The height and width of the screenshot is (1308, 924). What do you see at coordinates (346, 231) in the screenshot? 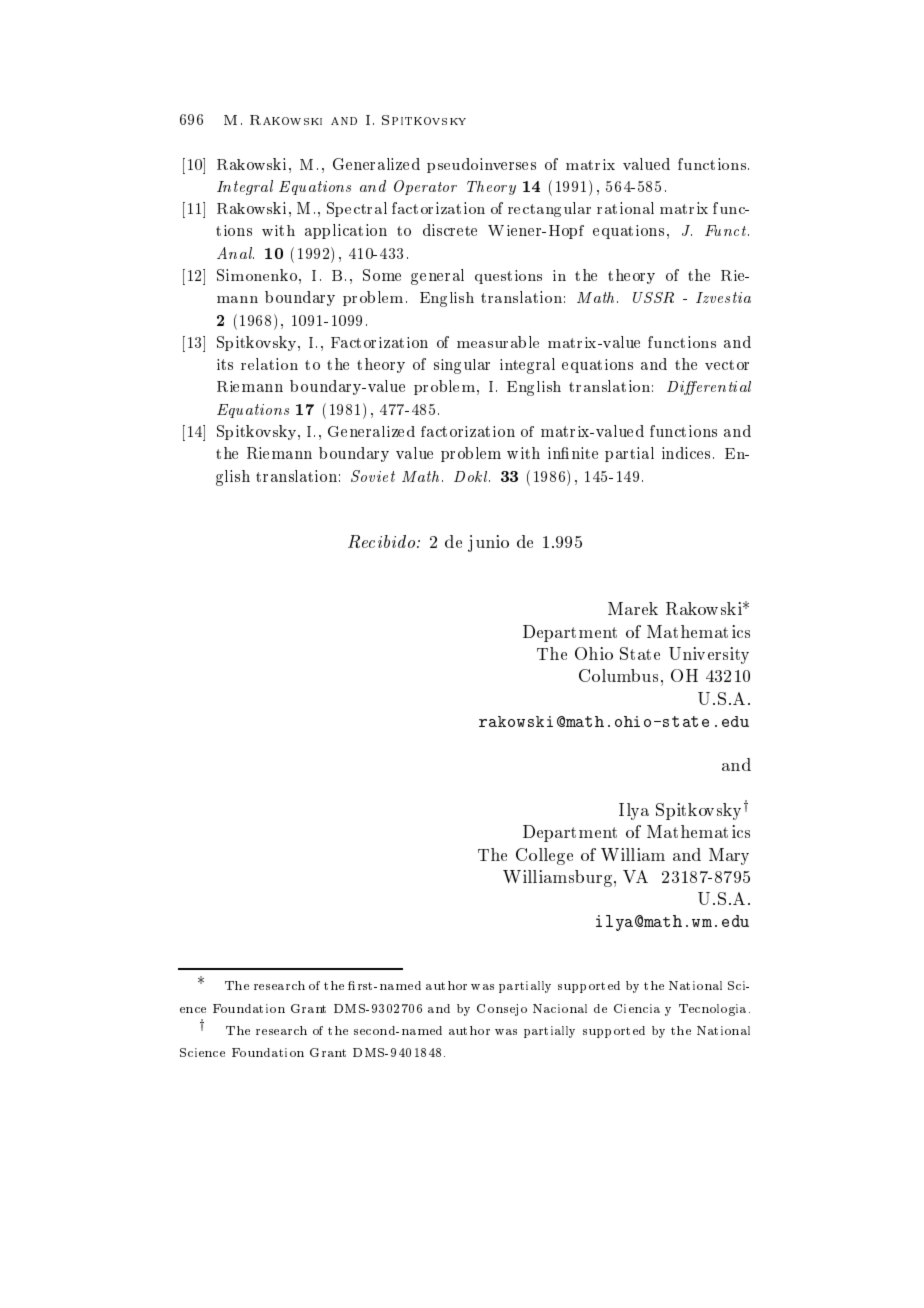
I see `application` at bounding box center [346, 231].
